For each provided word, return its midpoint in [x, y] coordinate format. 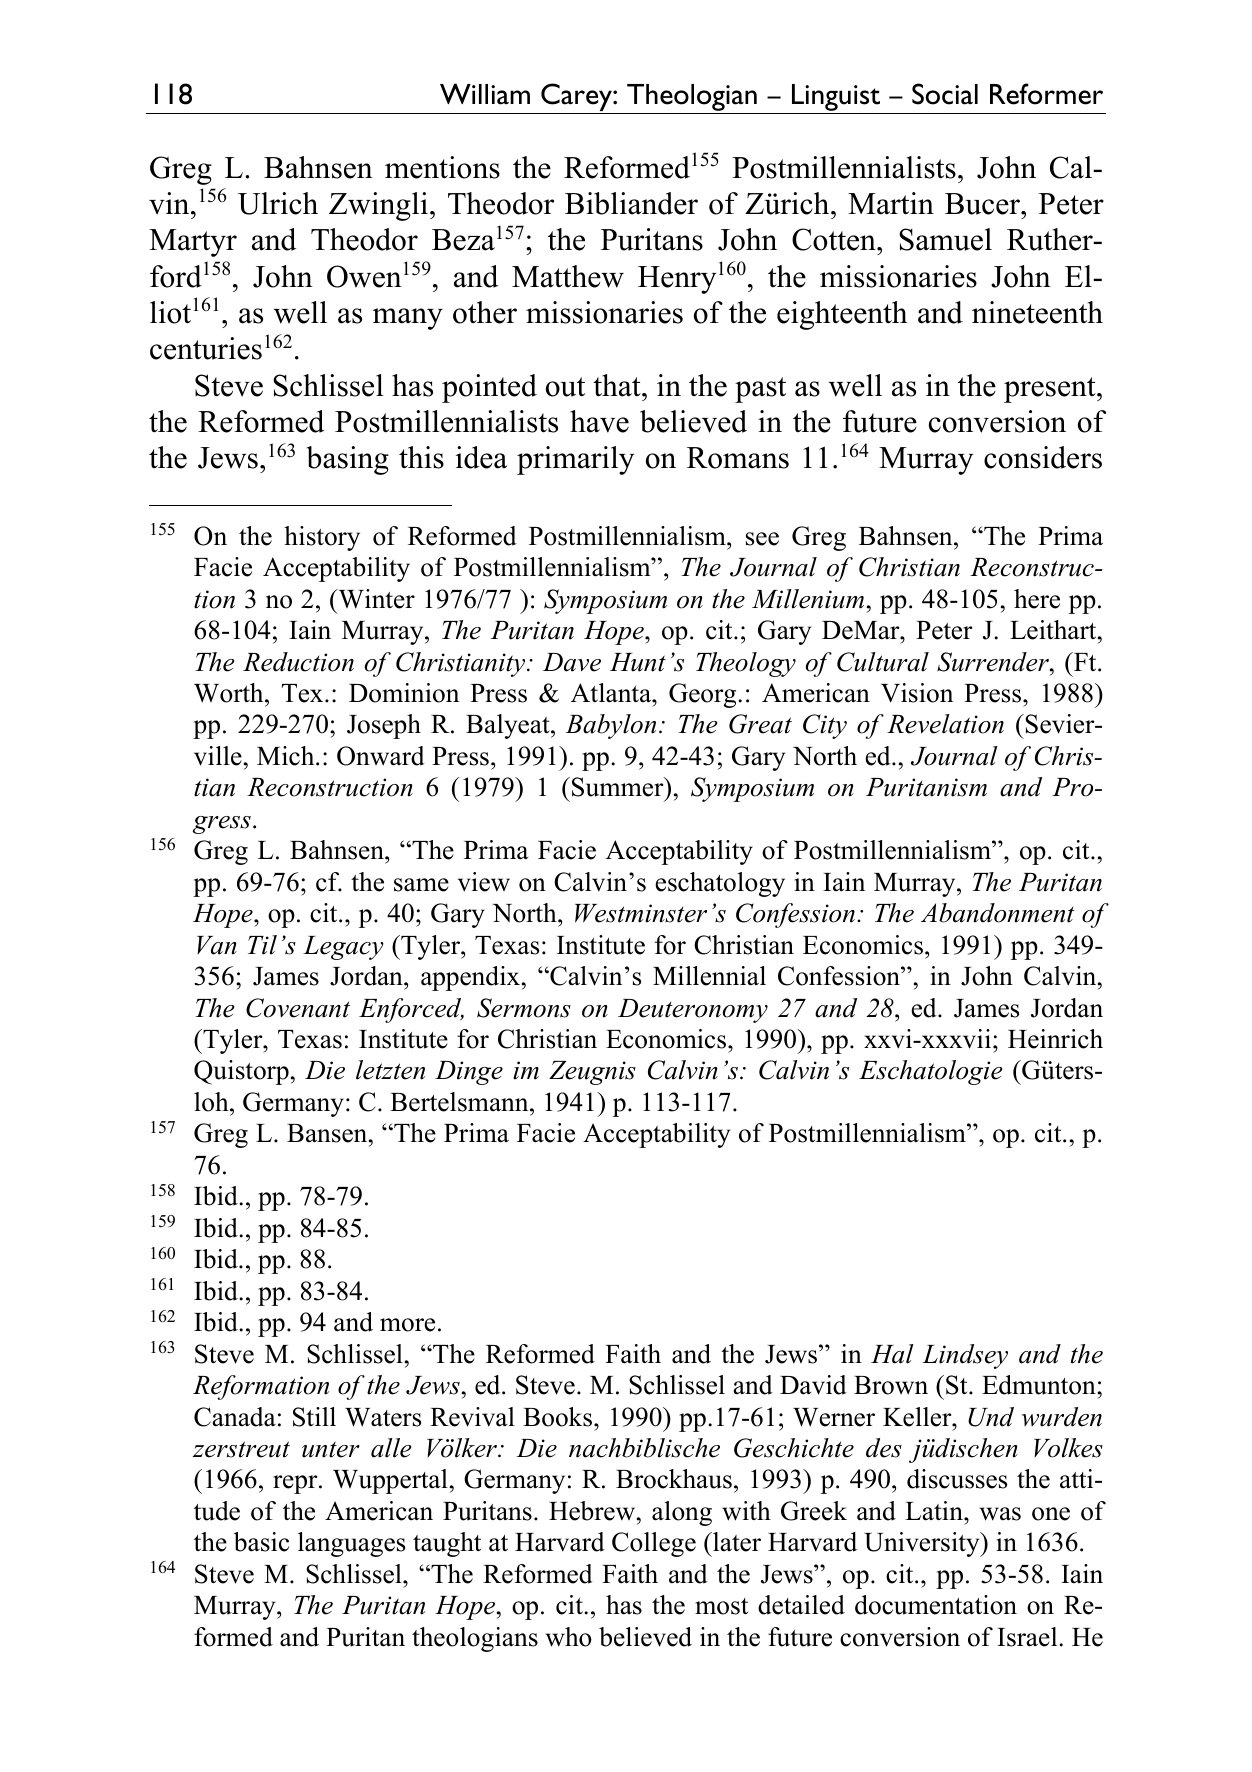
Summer [619, 788]
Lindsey [965, 1356]
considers [1043, 457]
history [322, 538]
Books [559, 1417]
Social [945, 94]
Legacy [343, 948]
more [407, 1325]
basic [261, 1542]
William [485, 94]
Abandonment [998, 913]
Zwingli [378, 206]
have [599, 421]
